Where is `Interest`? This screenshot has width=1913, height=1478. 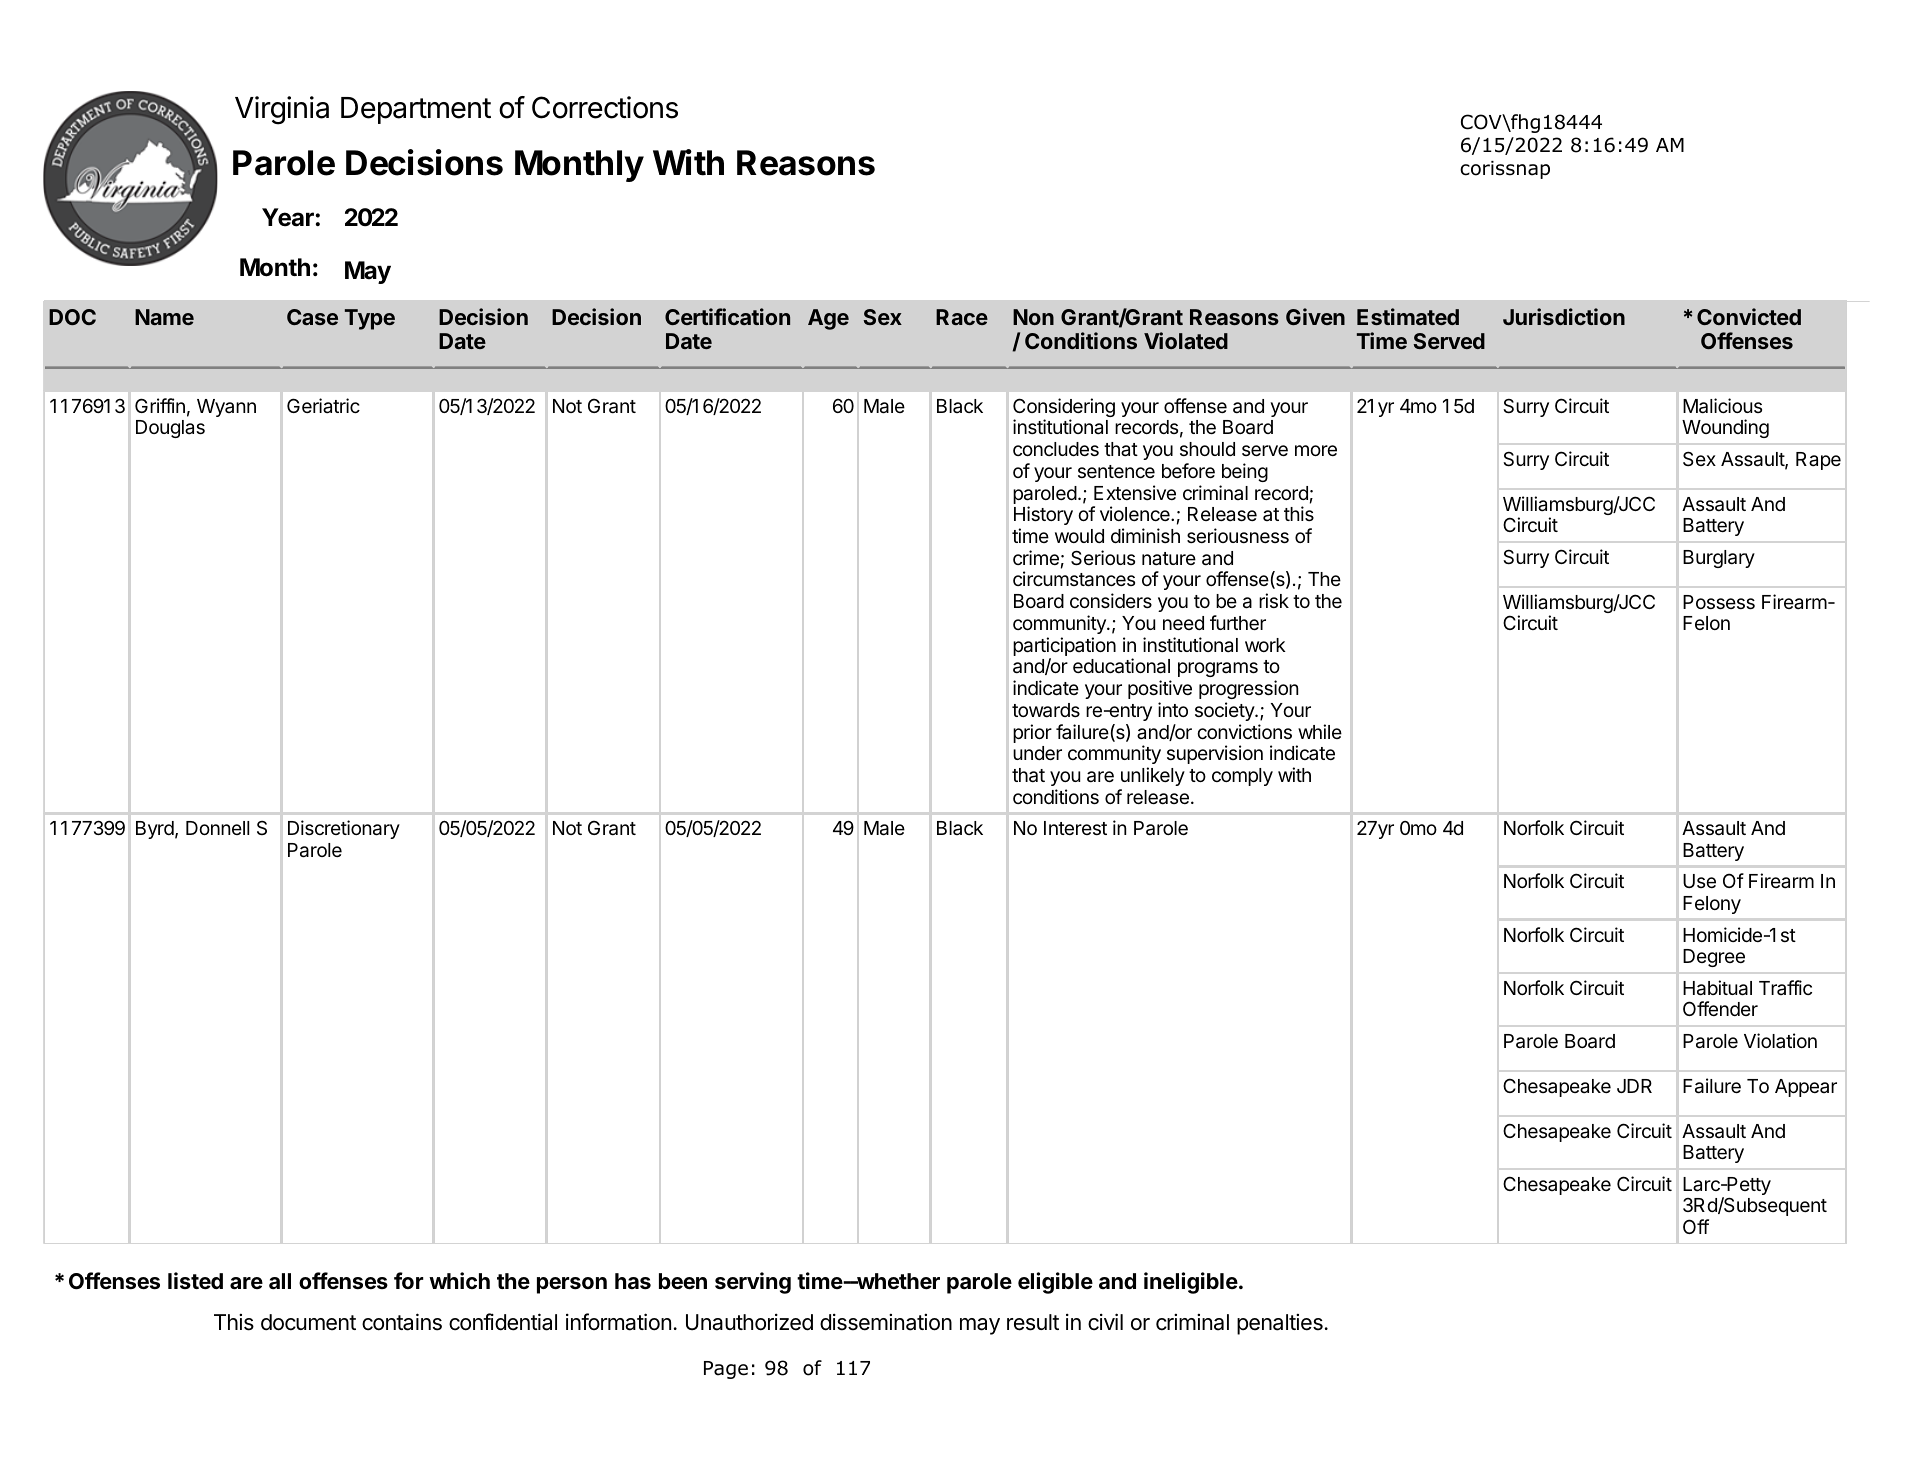
Interest is located at coordinates (1075, 828).
